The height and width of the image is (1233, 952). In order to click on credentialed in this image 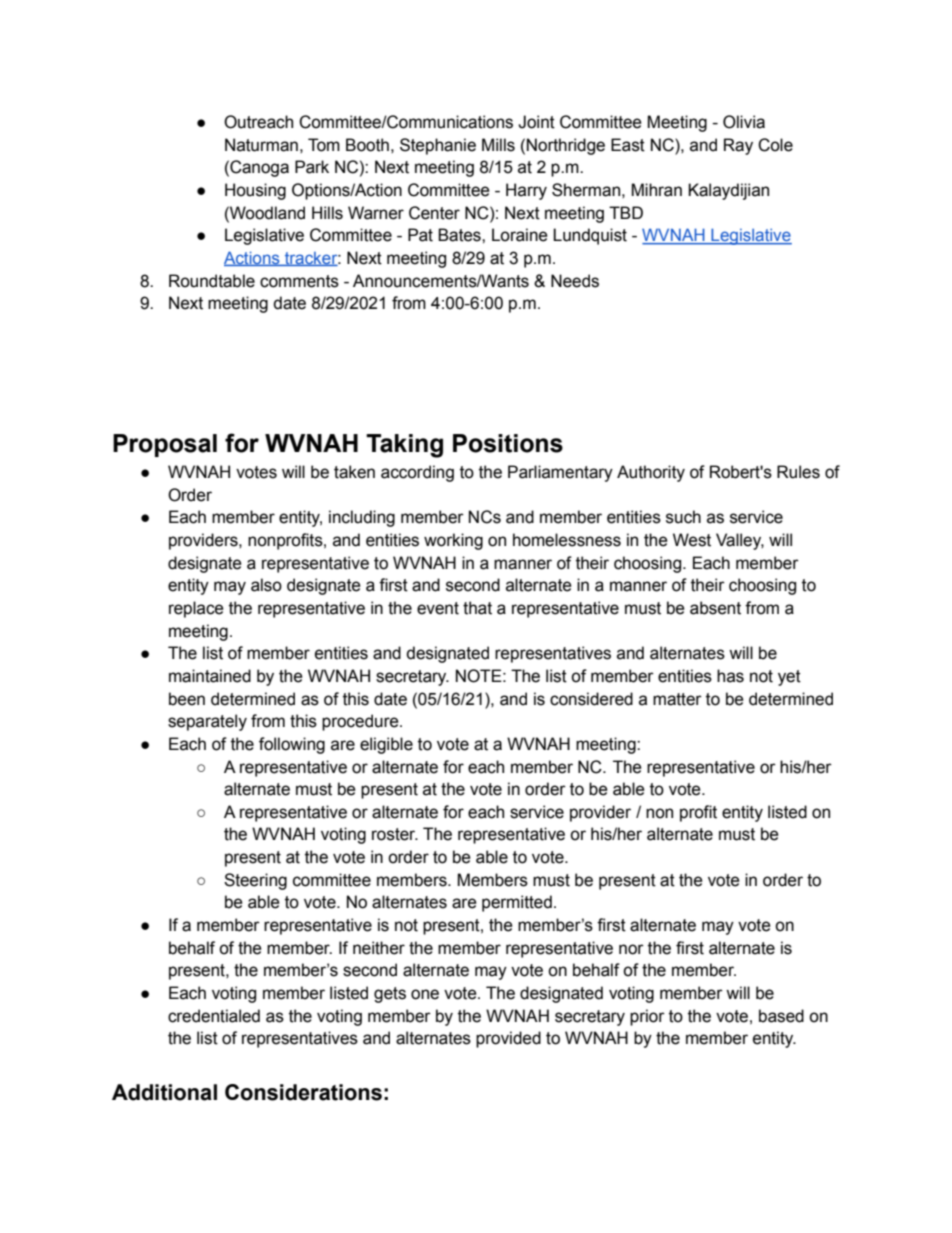, I will do `click(214, 1016)`.
